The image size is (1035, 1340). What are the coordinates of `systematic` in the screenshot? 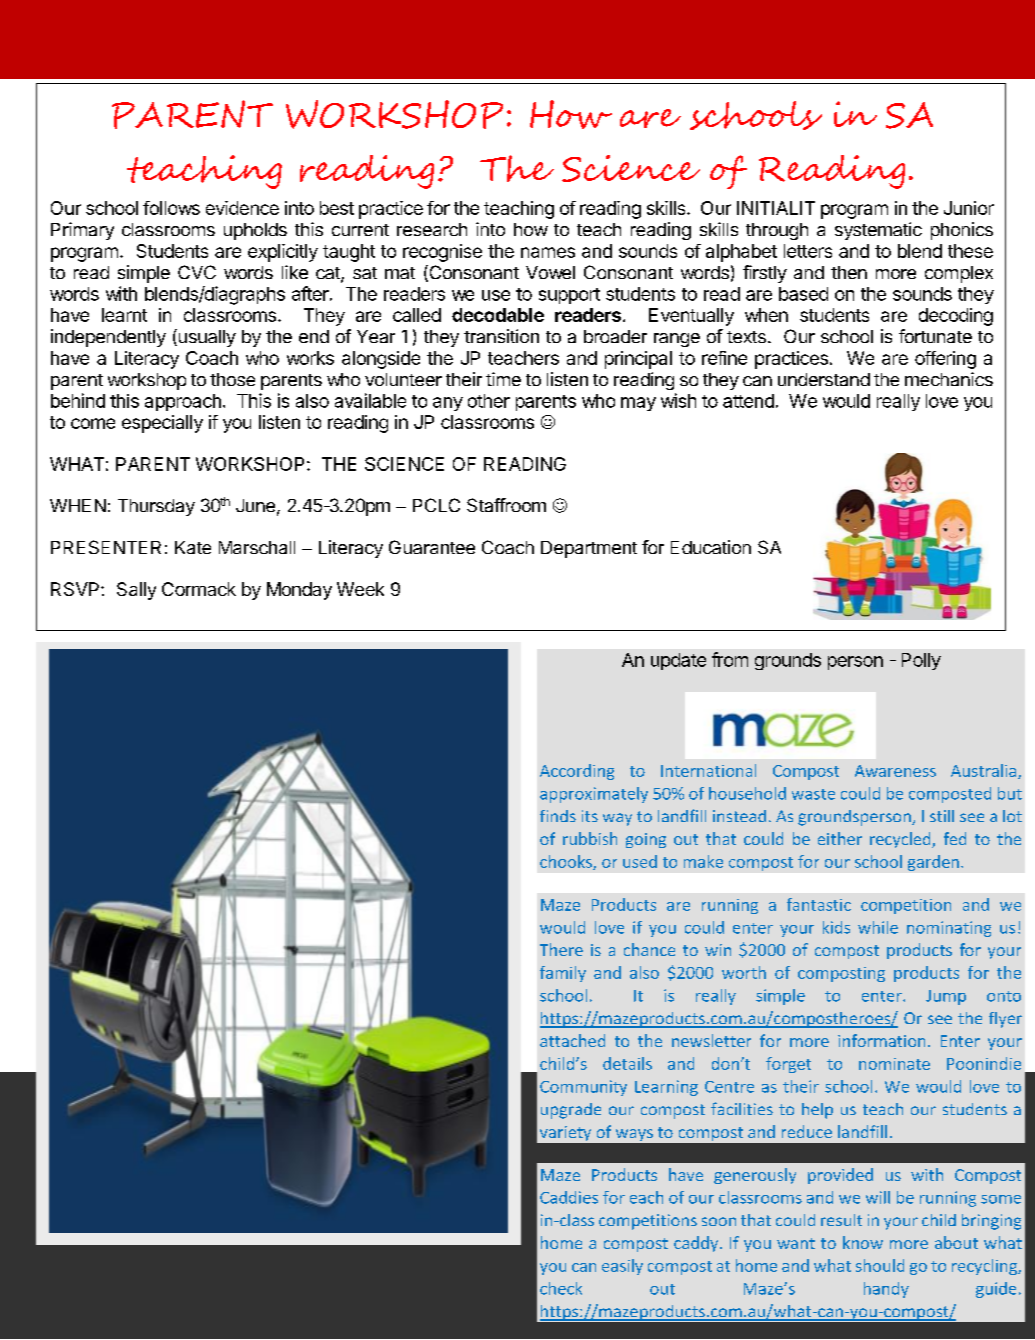 It's located at (878, 231).
